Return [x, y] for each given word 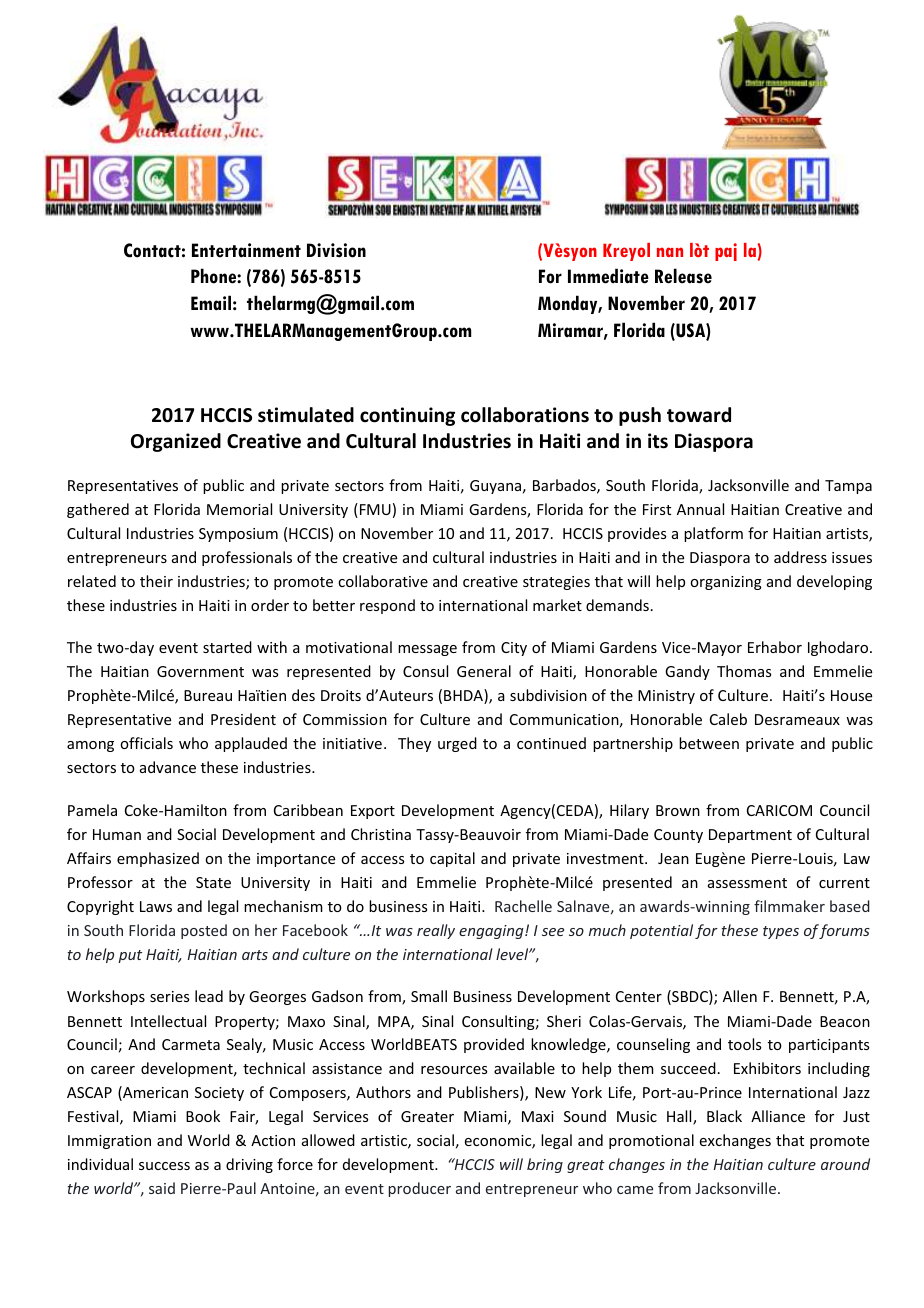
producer [419, 1189]
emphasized [158, 859]
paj [726, 252]
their [156, 581]
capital [452, 859]
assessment [747, 883]
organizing [726, 583]
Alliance [778, 1116]
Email [211, 303]
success [164, 1166]
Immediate [608, 276]
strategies [556, 583]
